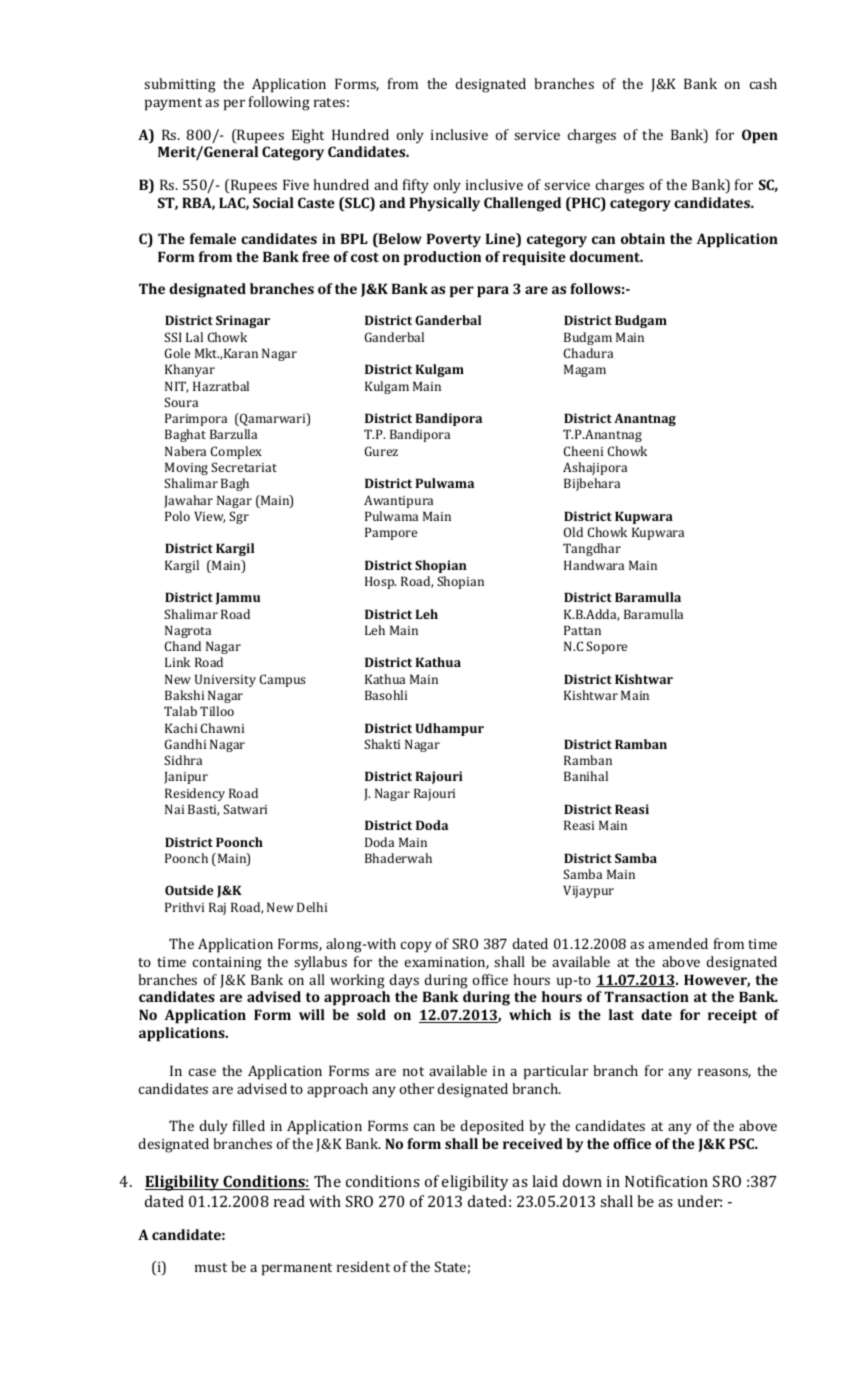 Image resolution: width=849 pixels, height=1400 pixels. I want to click on Open, so click(760, 136).
